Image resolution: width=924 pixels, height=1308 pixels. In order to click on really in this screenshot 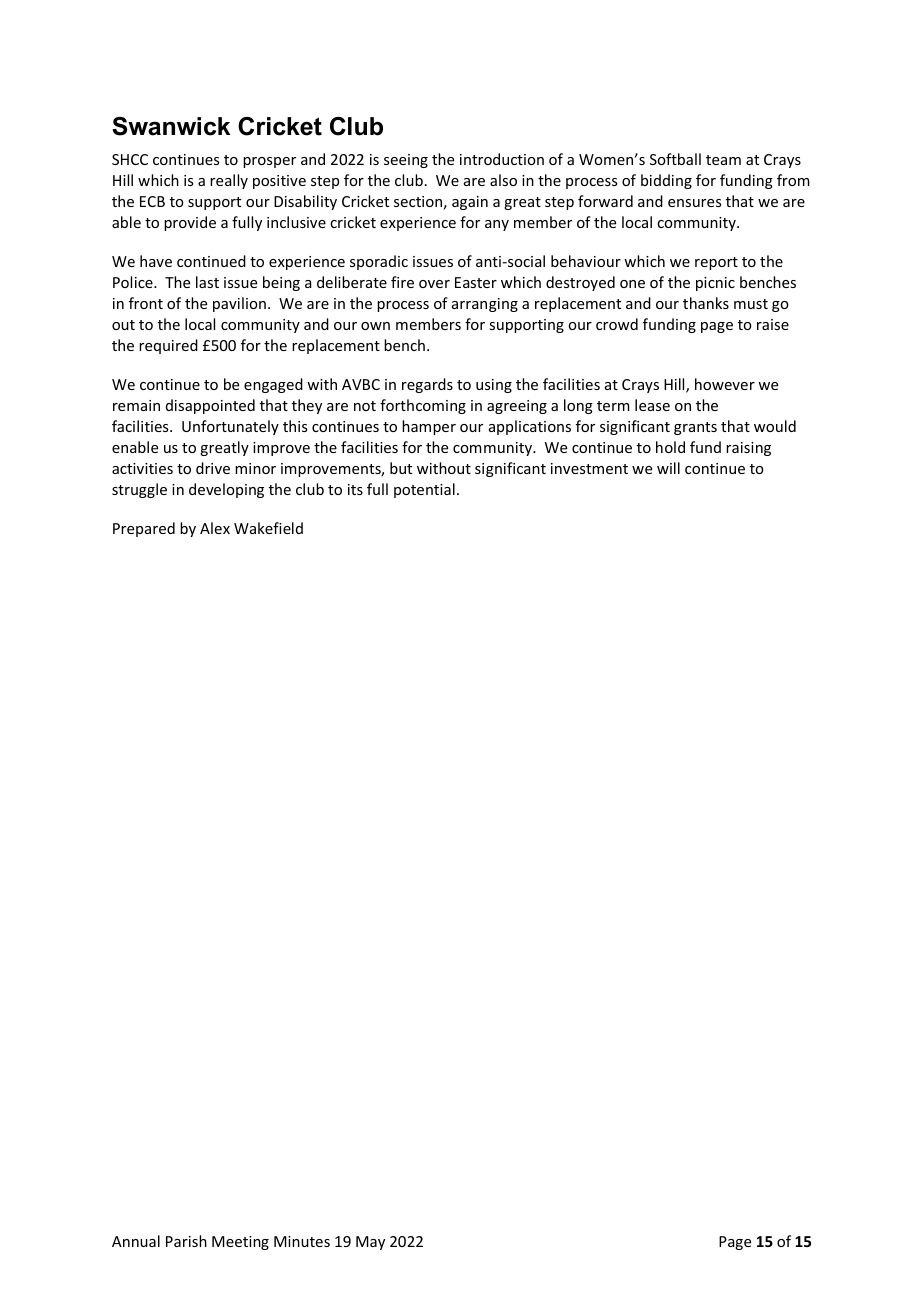, I will do `click(229, 181)`.
